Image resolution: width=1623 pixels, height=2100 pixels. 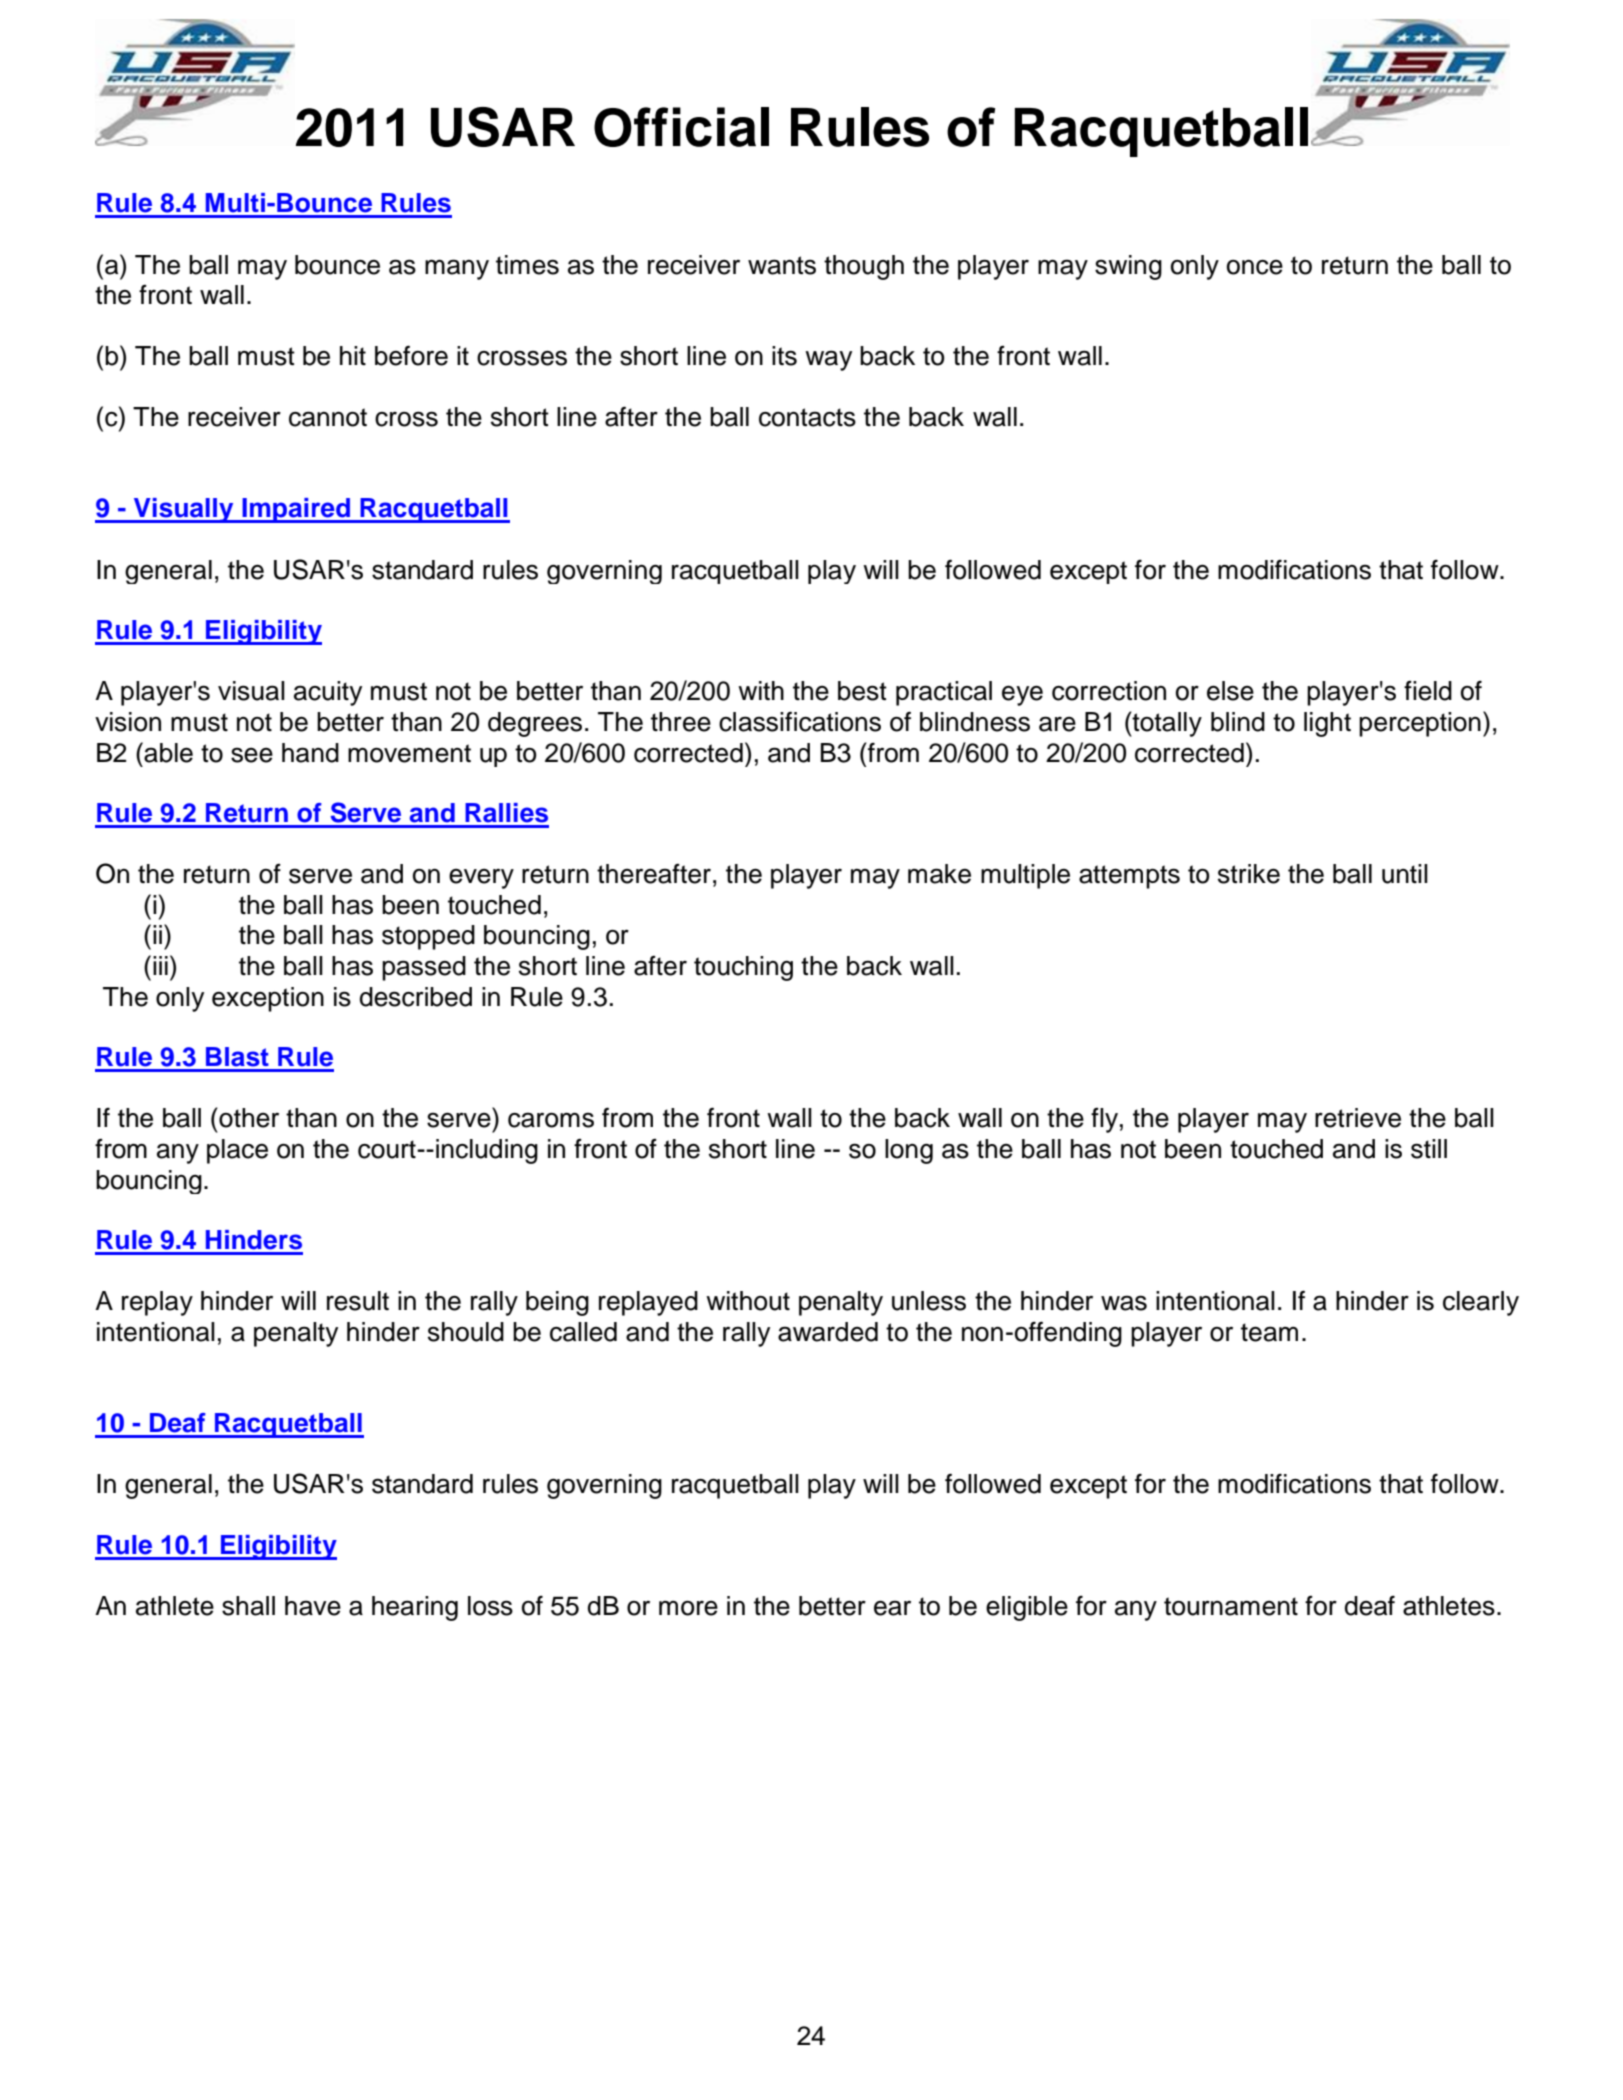 I want to click on stopped, so click(x=428, y=937).
